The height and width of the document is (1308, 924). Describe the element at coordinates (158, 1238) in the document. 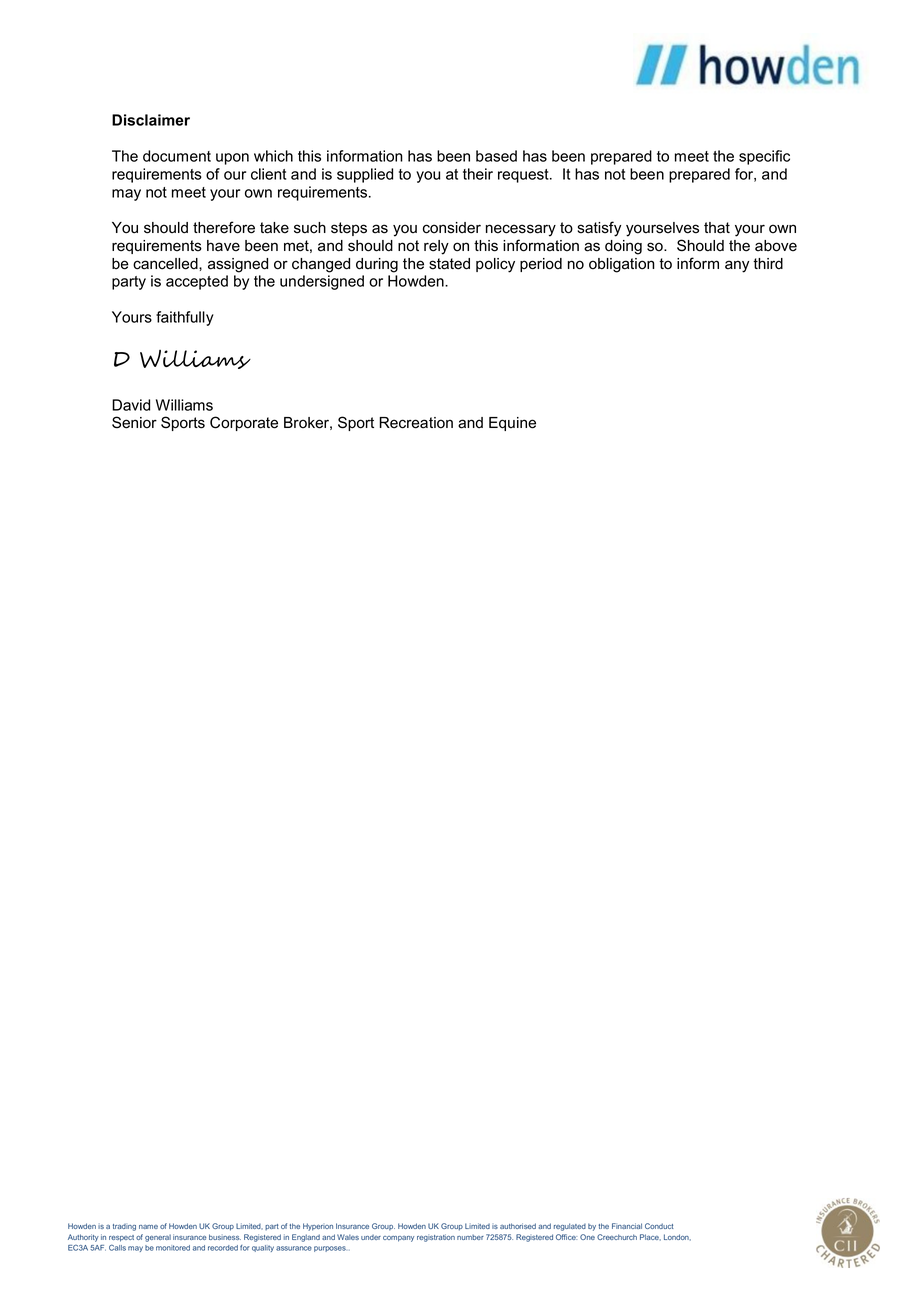

I see `general` at that location.
